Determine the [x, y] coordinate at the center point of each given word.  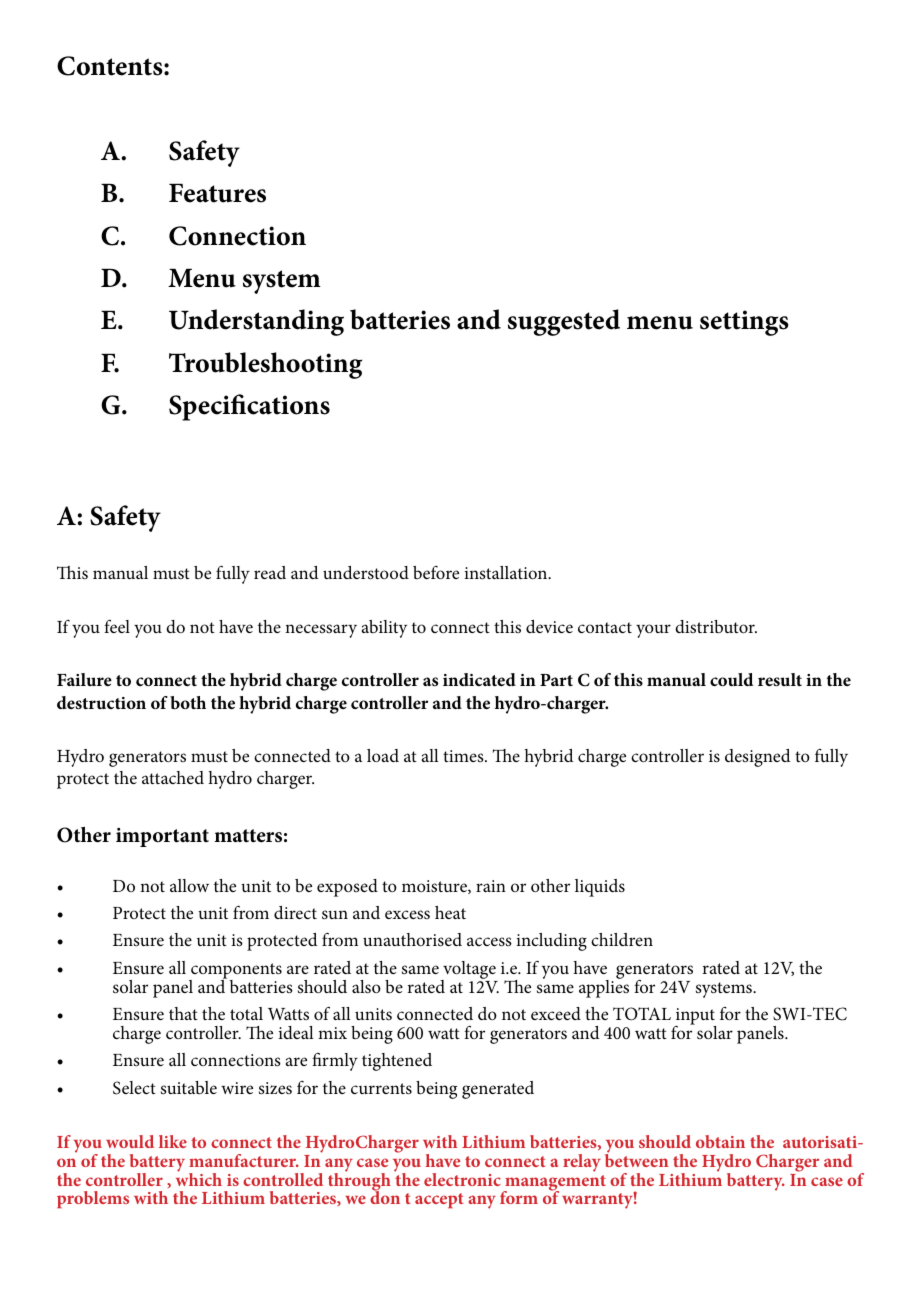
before [436, 572]
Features [217, 193]
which [199, 1178]
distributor [716, 626]
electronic [462, 1179]
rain [491, 886]
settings [744, 323]
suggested [564, 322]
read [270, 572]
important [162, 837]
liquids [600, 888]
